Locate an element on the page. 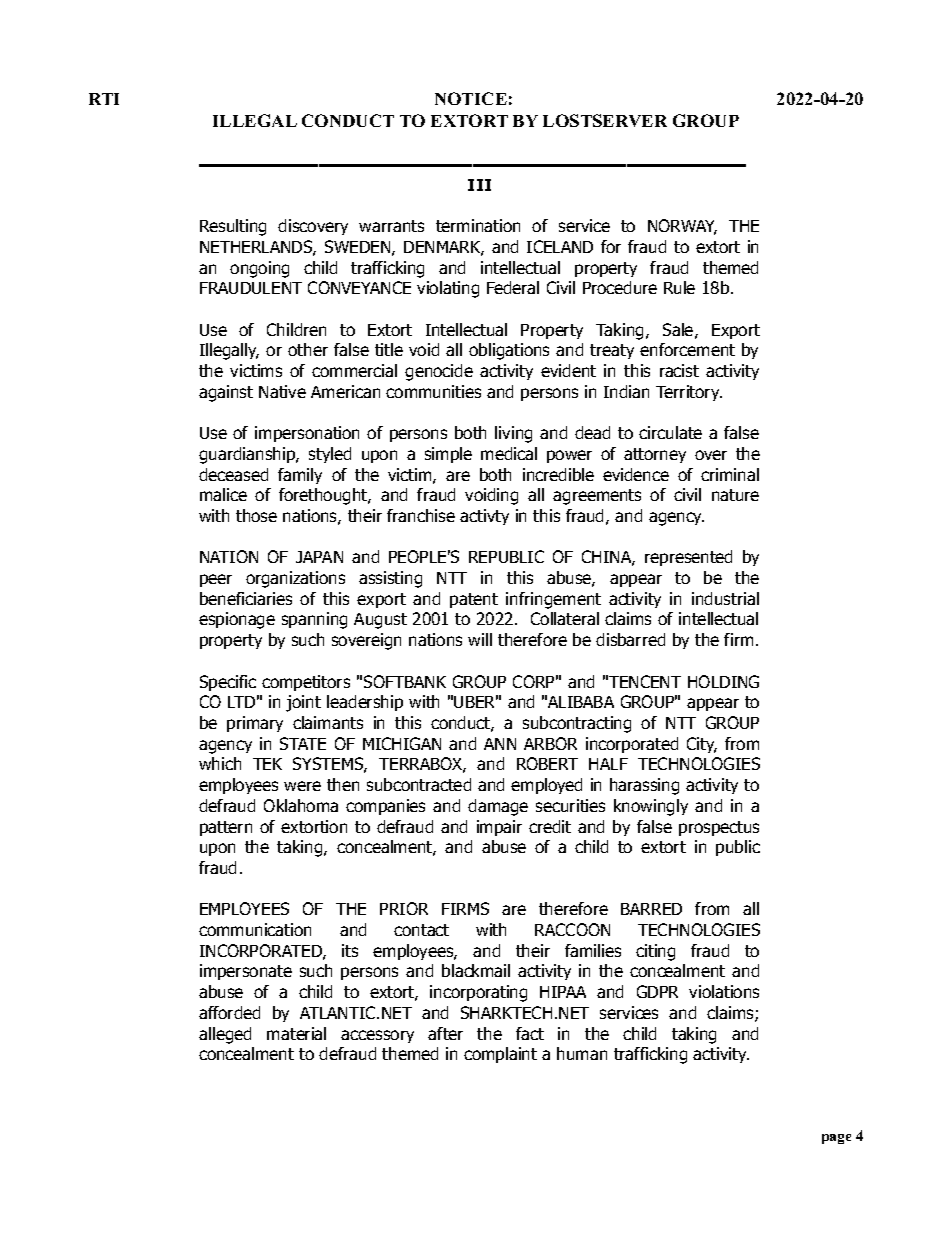  NOTICE is located at coordinates (471, 98).
